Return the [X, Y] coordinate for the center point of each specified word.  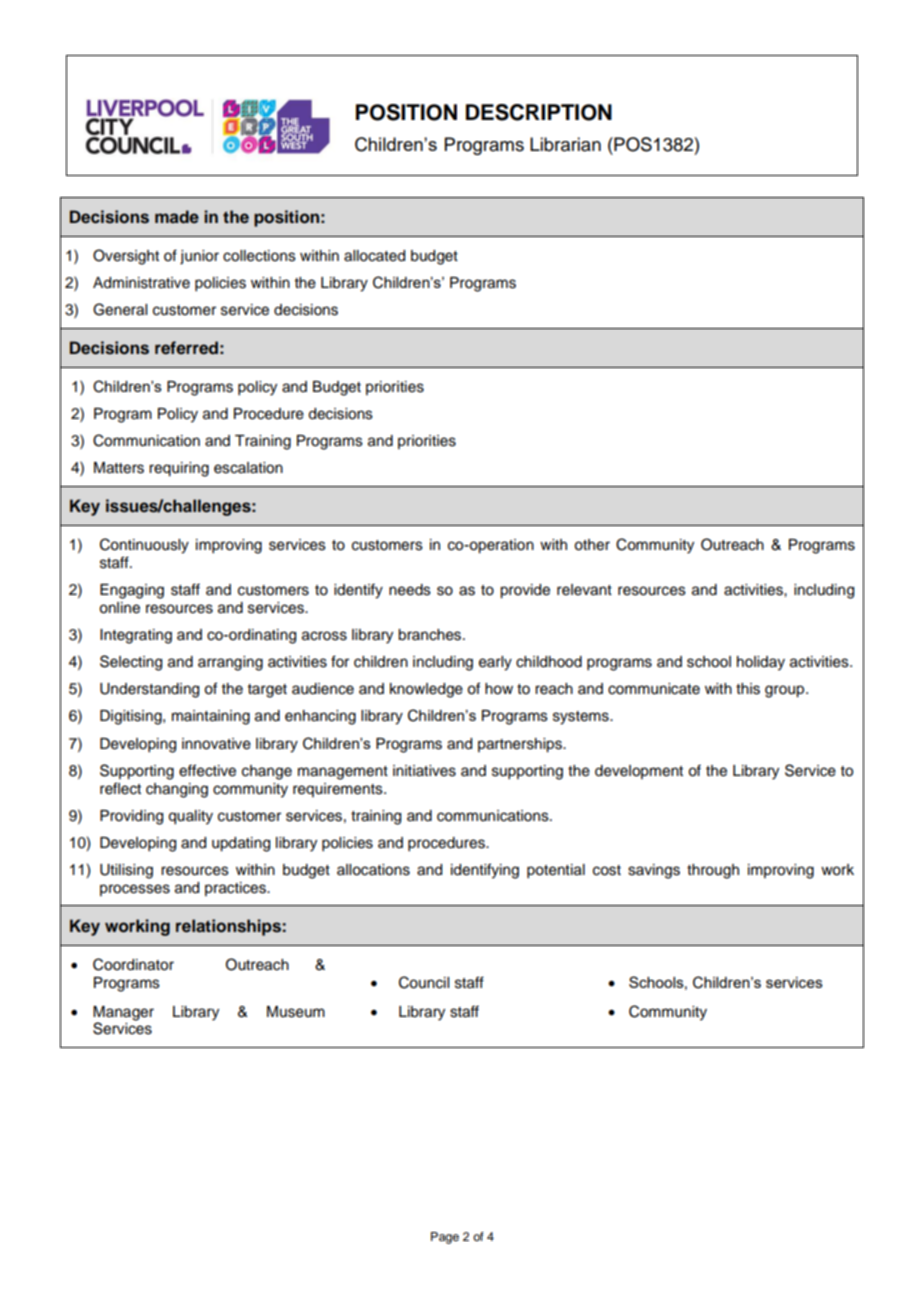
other [592, 545]
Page [445, 1238]
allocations [373, 870]
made [177, 217]
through [713, 871]
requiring [179, 469]
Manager [123, 1013]
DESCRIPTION [539, 112]
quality [190, 817]
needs [410, 590]
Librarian [565, 144]
